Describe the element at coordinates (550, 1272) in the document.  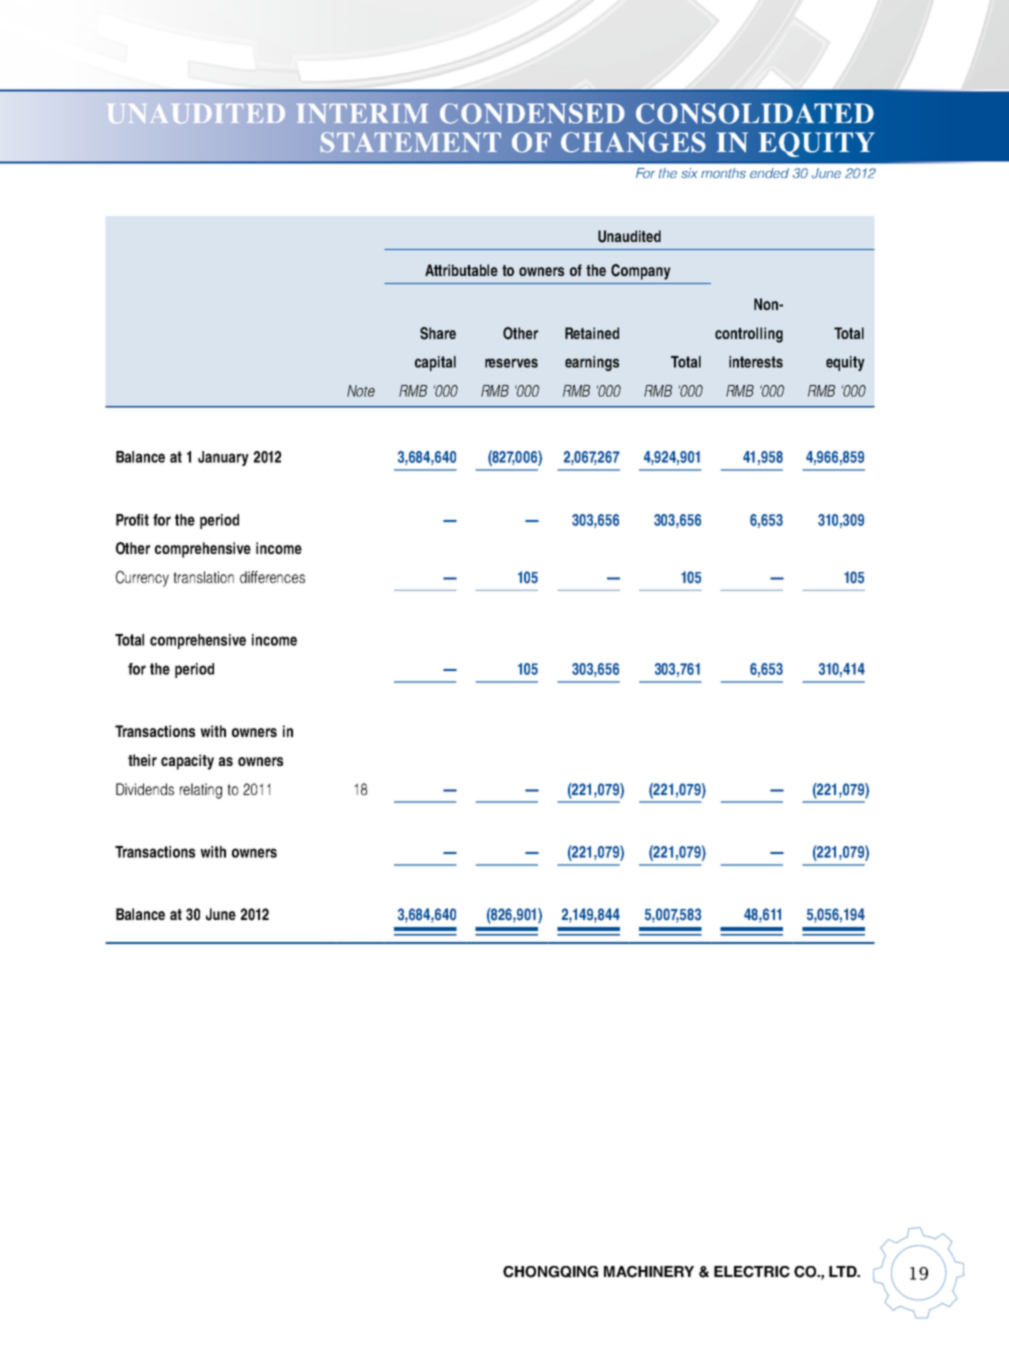
I see `CHONGQING` at that location.
